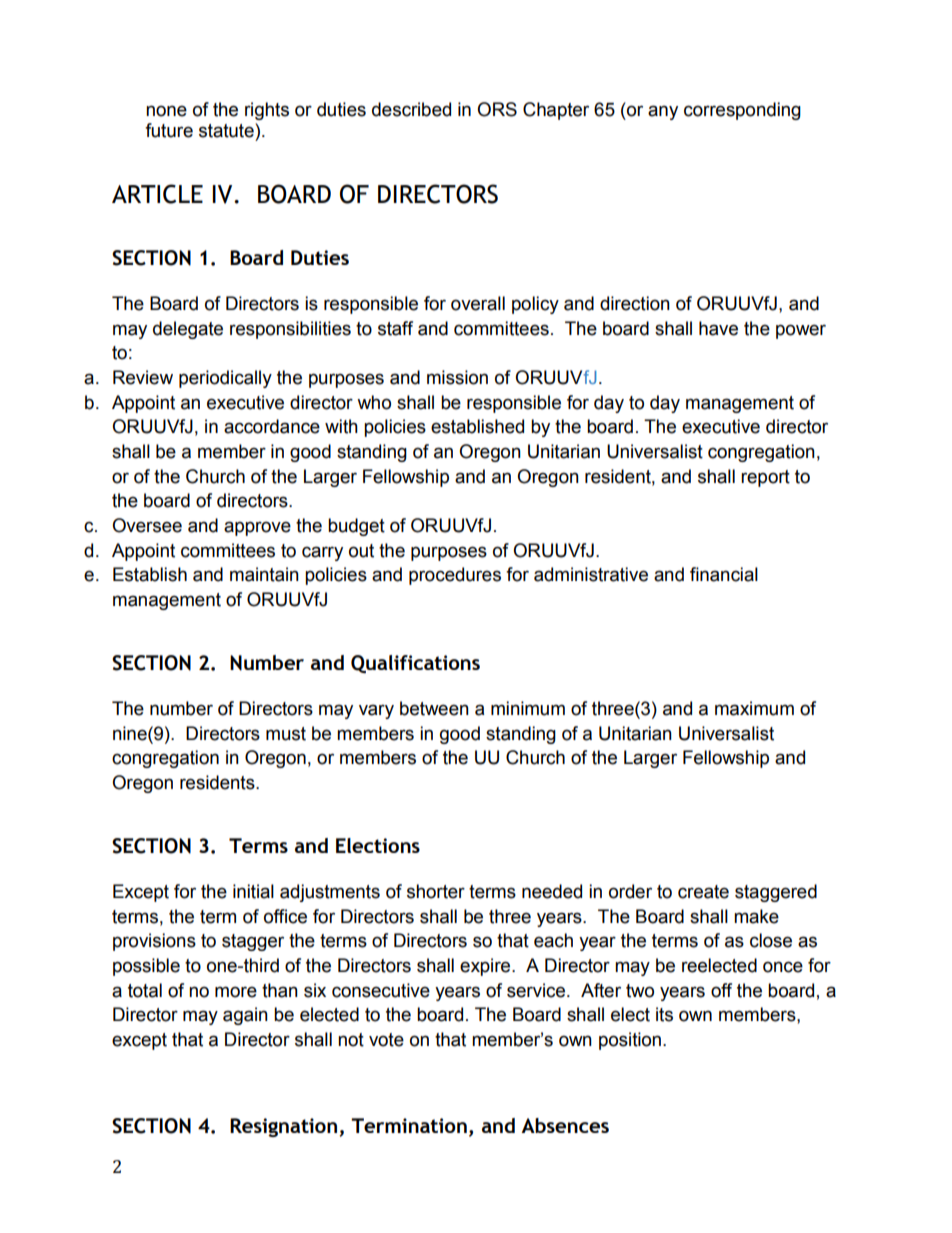 This document has height=1233, width=952. Describe the element at coordinates (718, 328) in the document. I see `have` at that location.
